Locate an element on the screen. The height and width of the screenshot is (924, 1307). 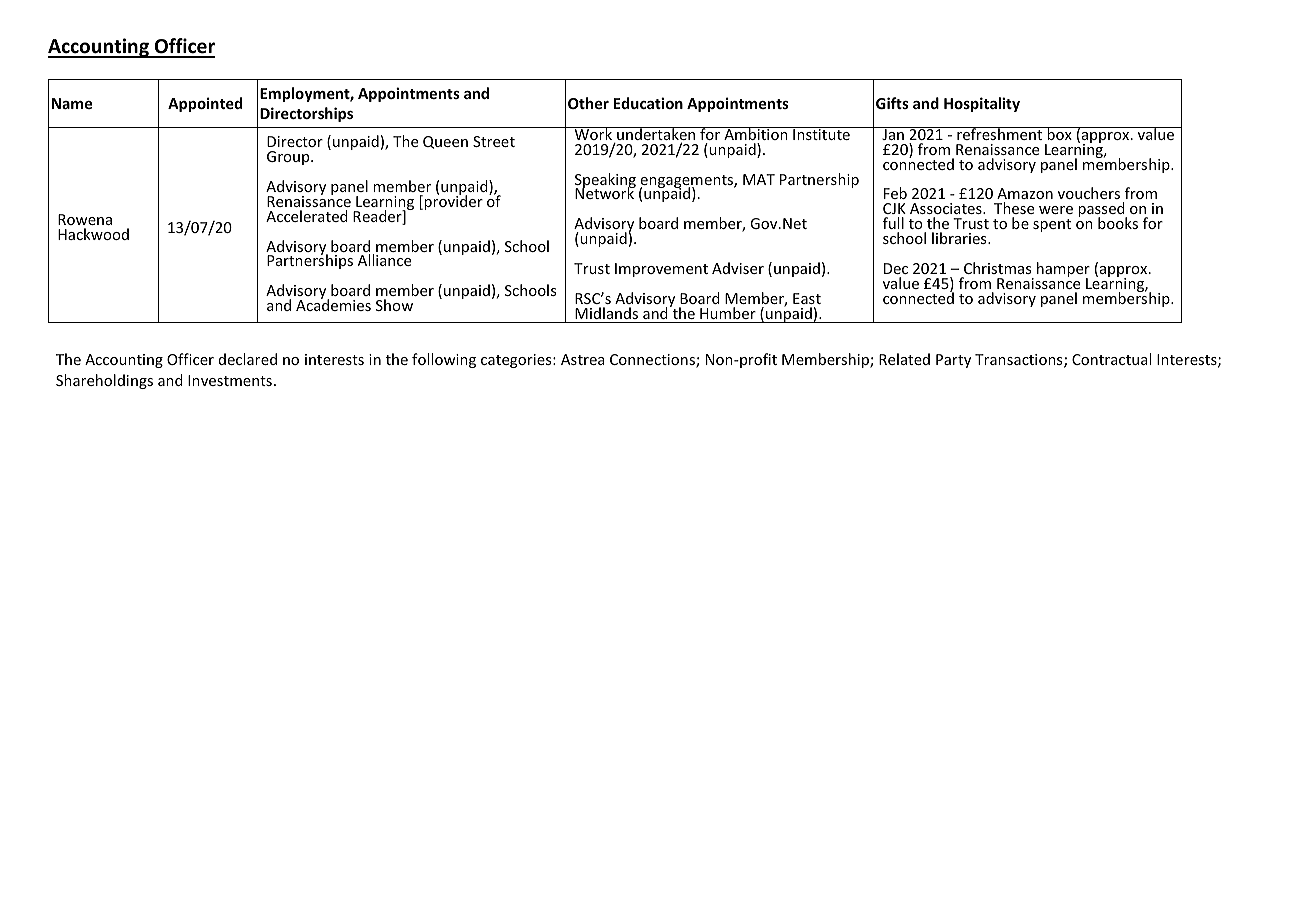
Other is located at coordinates (588, 103).
